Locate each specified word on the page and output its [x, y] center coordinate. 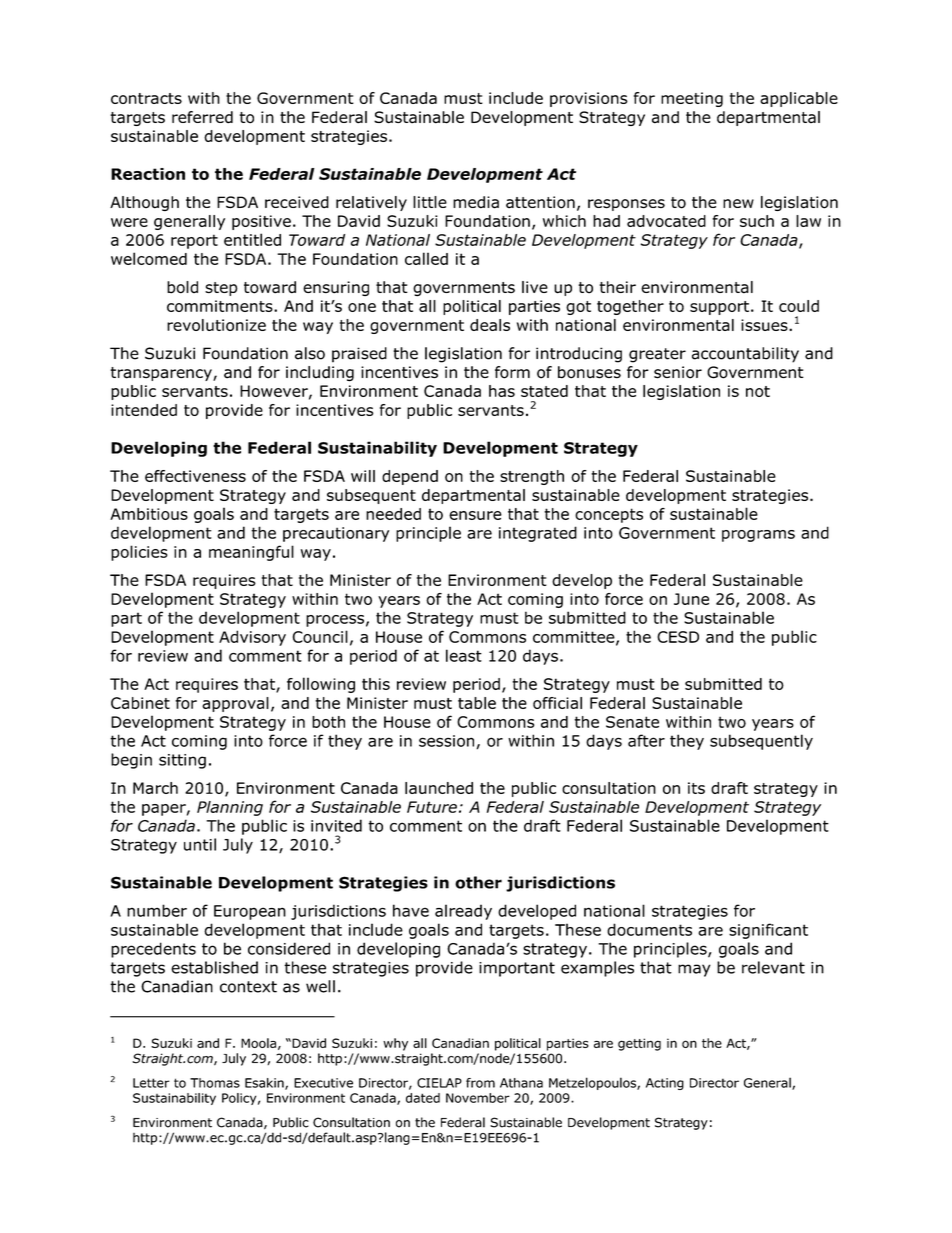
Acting [665, 1084]
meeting [692, 99]
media [476, 202]
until [200, 844]
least [464, 655]
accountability [745, 355]
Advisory [252, 638]
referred [202, 117]
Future [432, 807]
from [480, 1083]
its [696, 788]
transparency [162, 374]
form [512, 372]
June [691, 599]
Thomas [215, 1083]
